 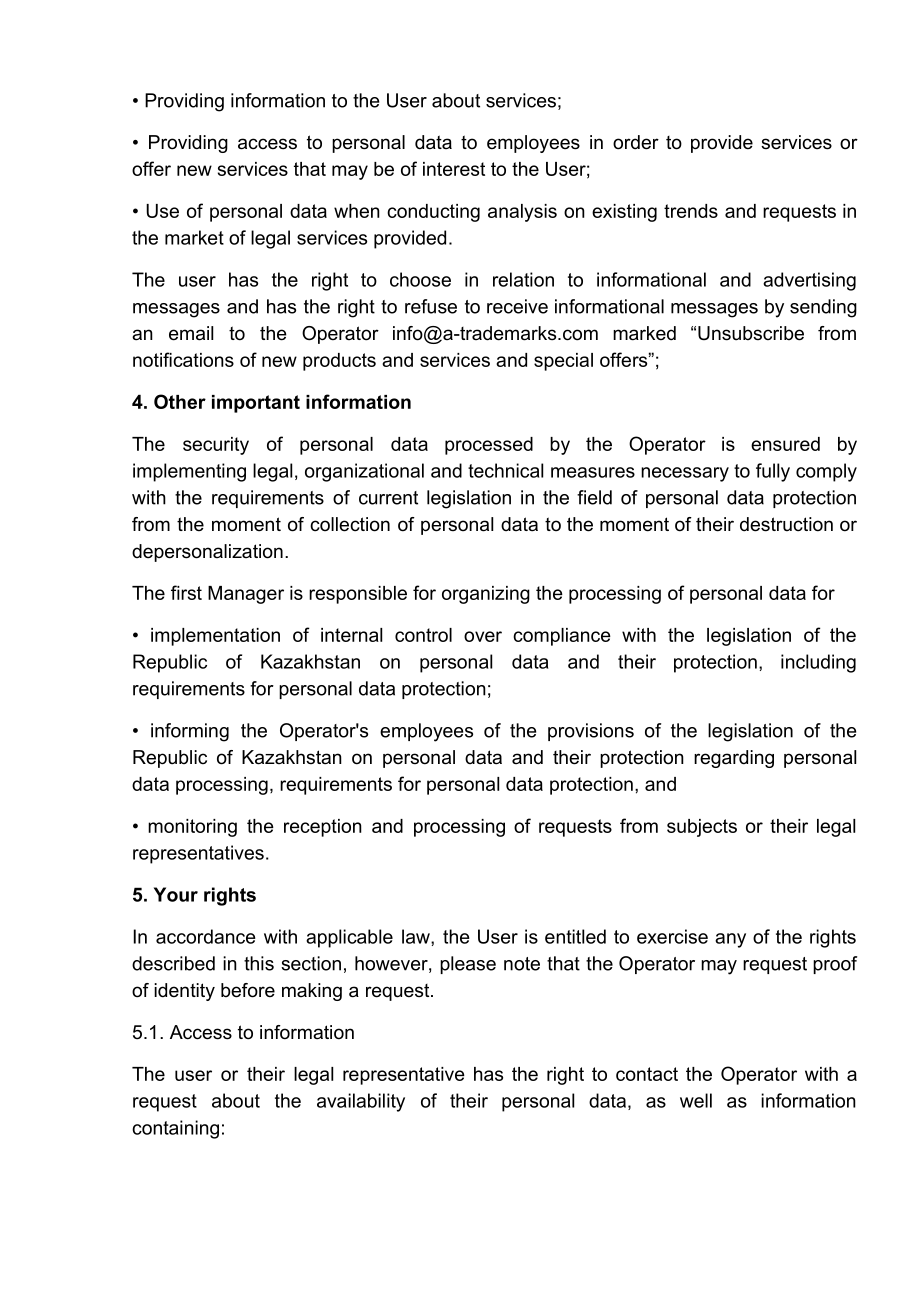 I want to click on market, so click(x=194, y=237).
